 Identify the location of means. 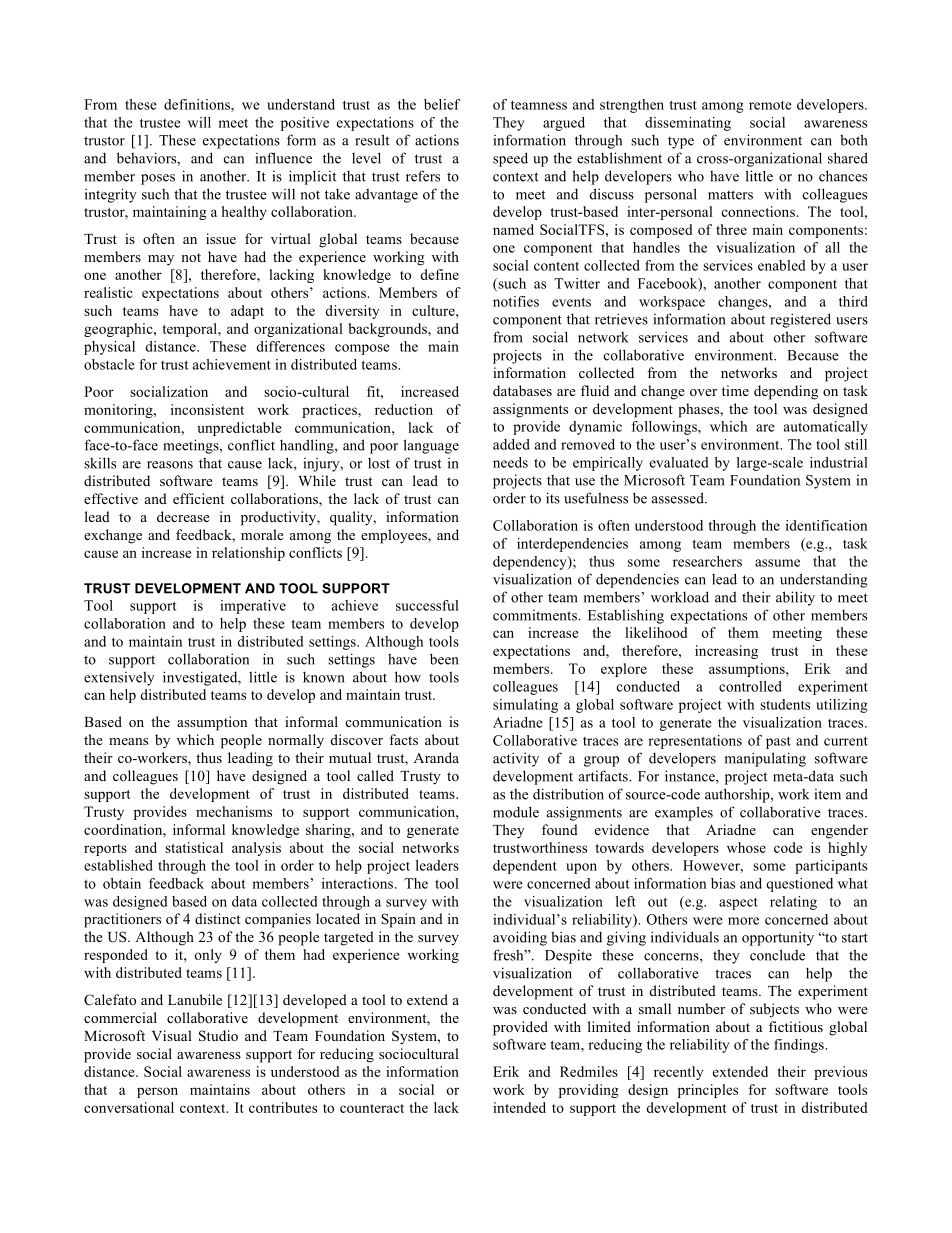
(128, 741).
